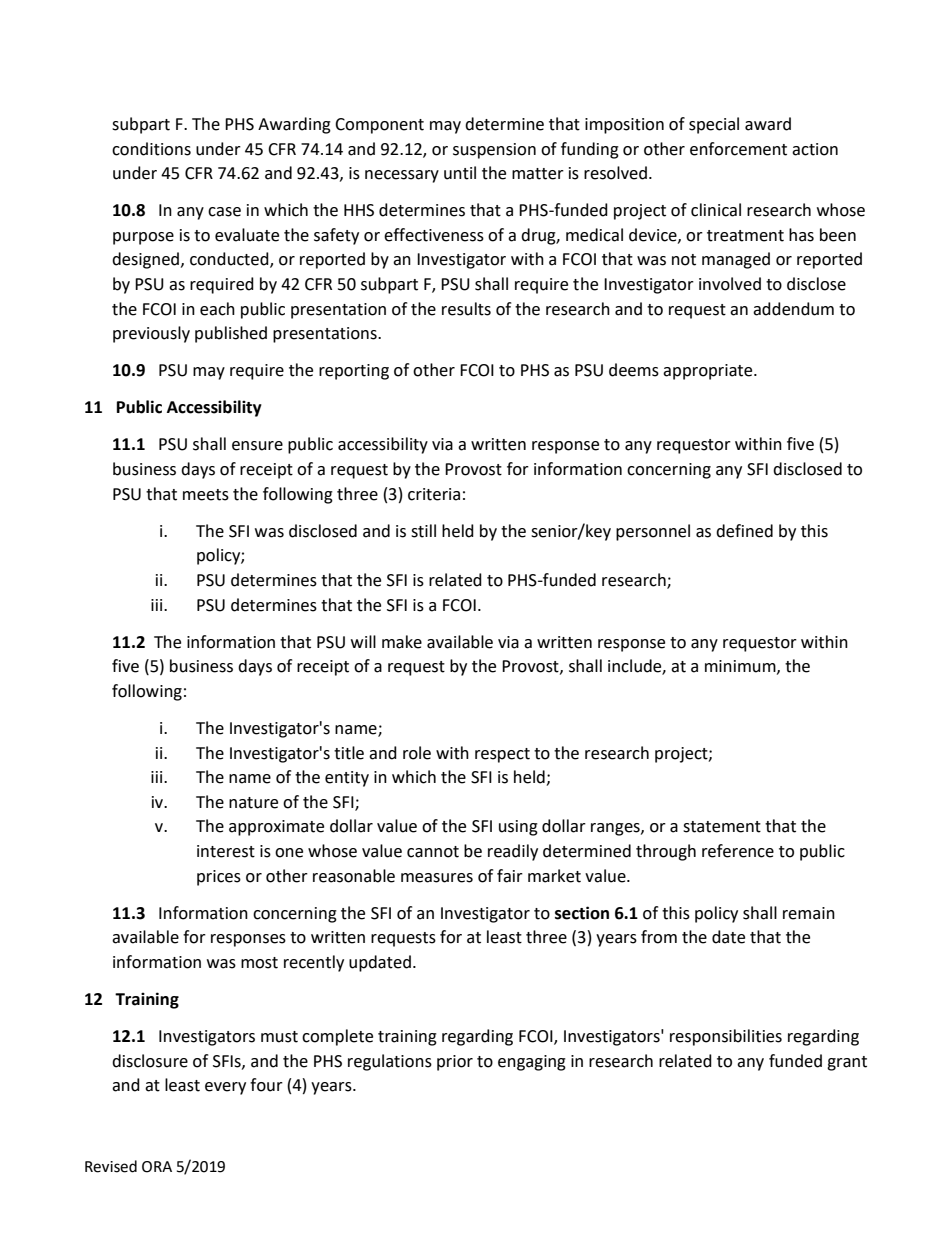  What do you see at coordinates (738, 149) in the screenshot?
I see `enforcement` at bounding box center [738, 149].
